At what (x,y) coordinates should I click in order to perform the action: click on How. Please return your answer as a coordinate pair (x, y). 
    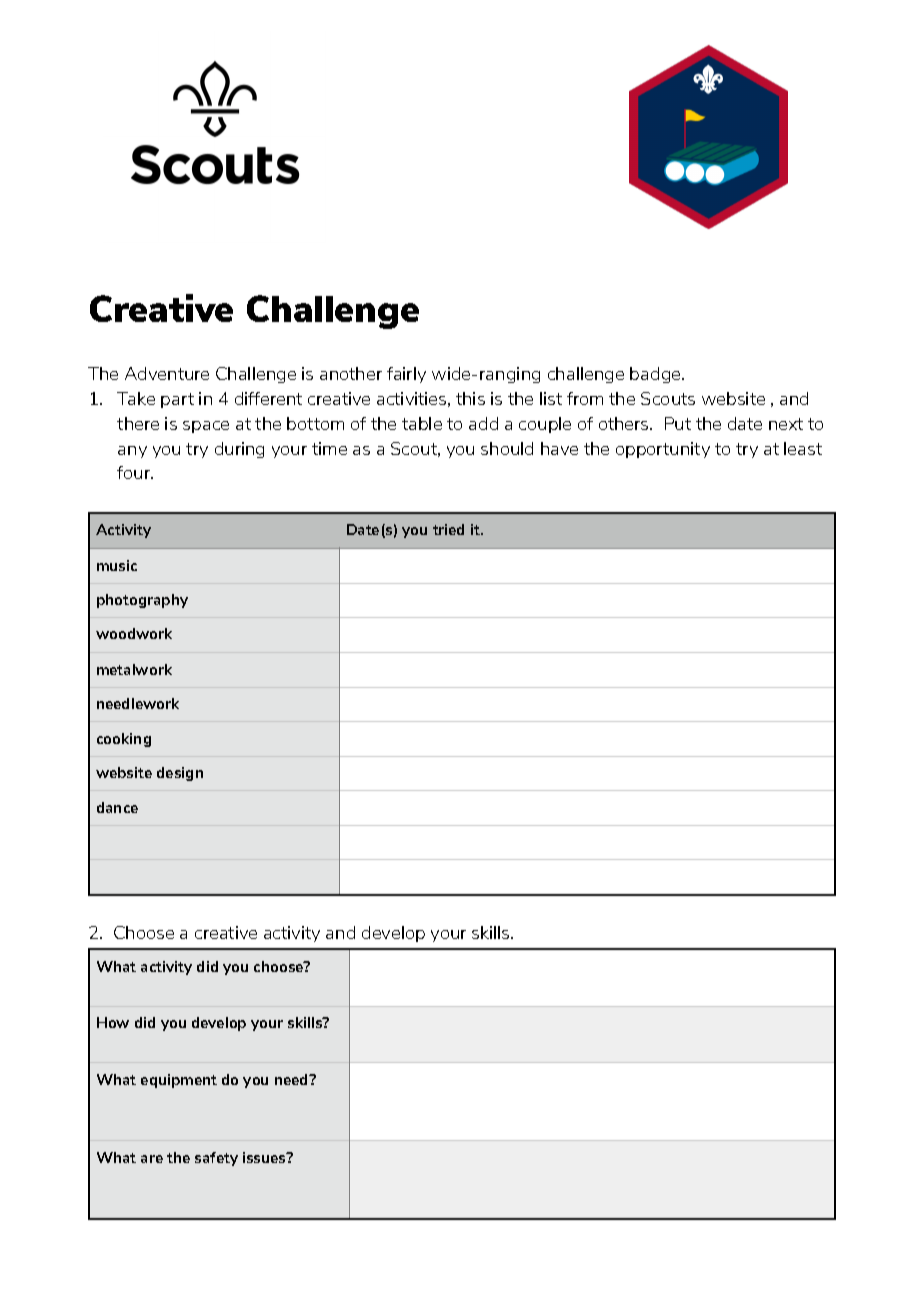
    Looking at the image, I should click on (113, 1022).
